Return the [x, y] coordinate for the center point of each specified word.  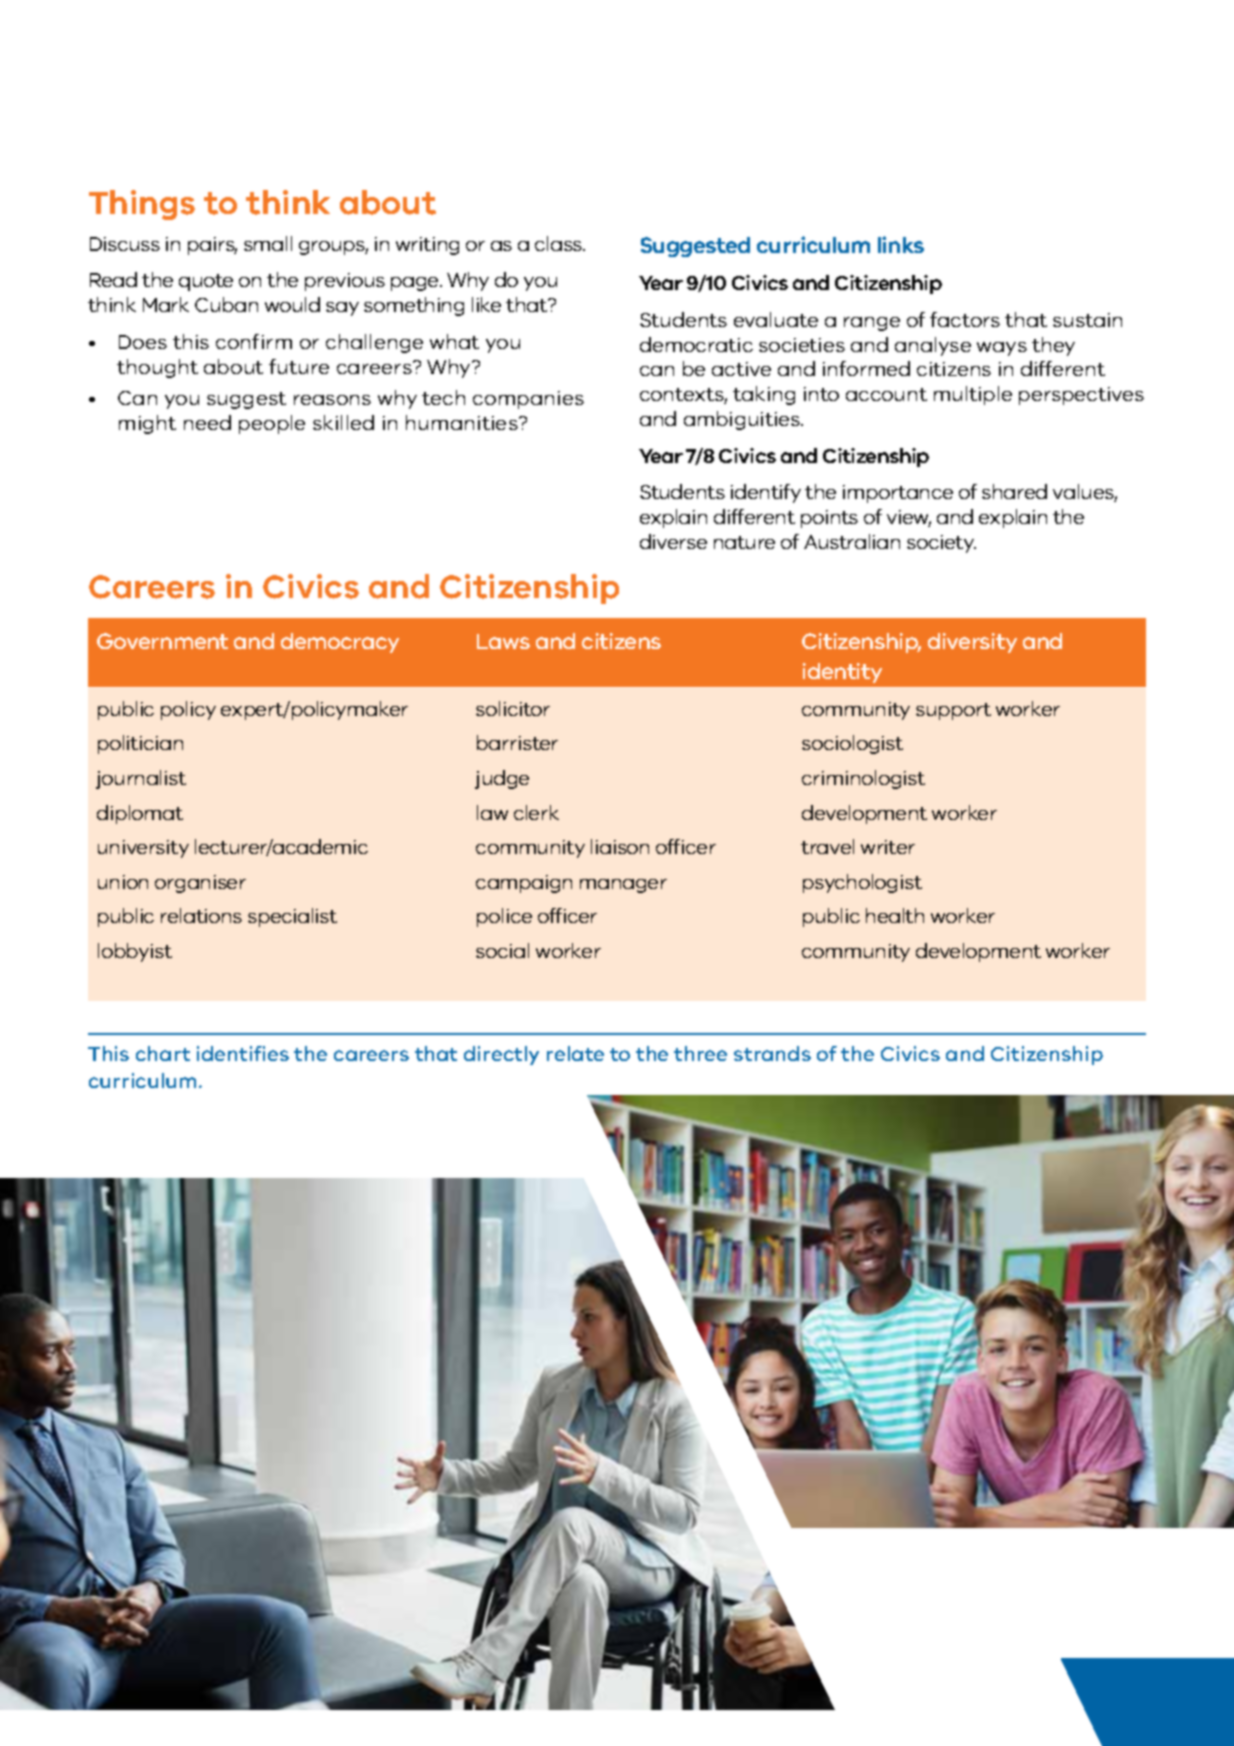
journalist [141, 779]
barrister [517, 742]
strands [772, 1053]
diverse [673, 541]
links [901, 244]
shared [1014, 491]
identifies [243, 1053]
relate [575, 1053]
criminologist [863, 779]
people [272, 424]
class [560, 243]
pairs [212, 246]
